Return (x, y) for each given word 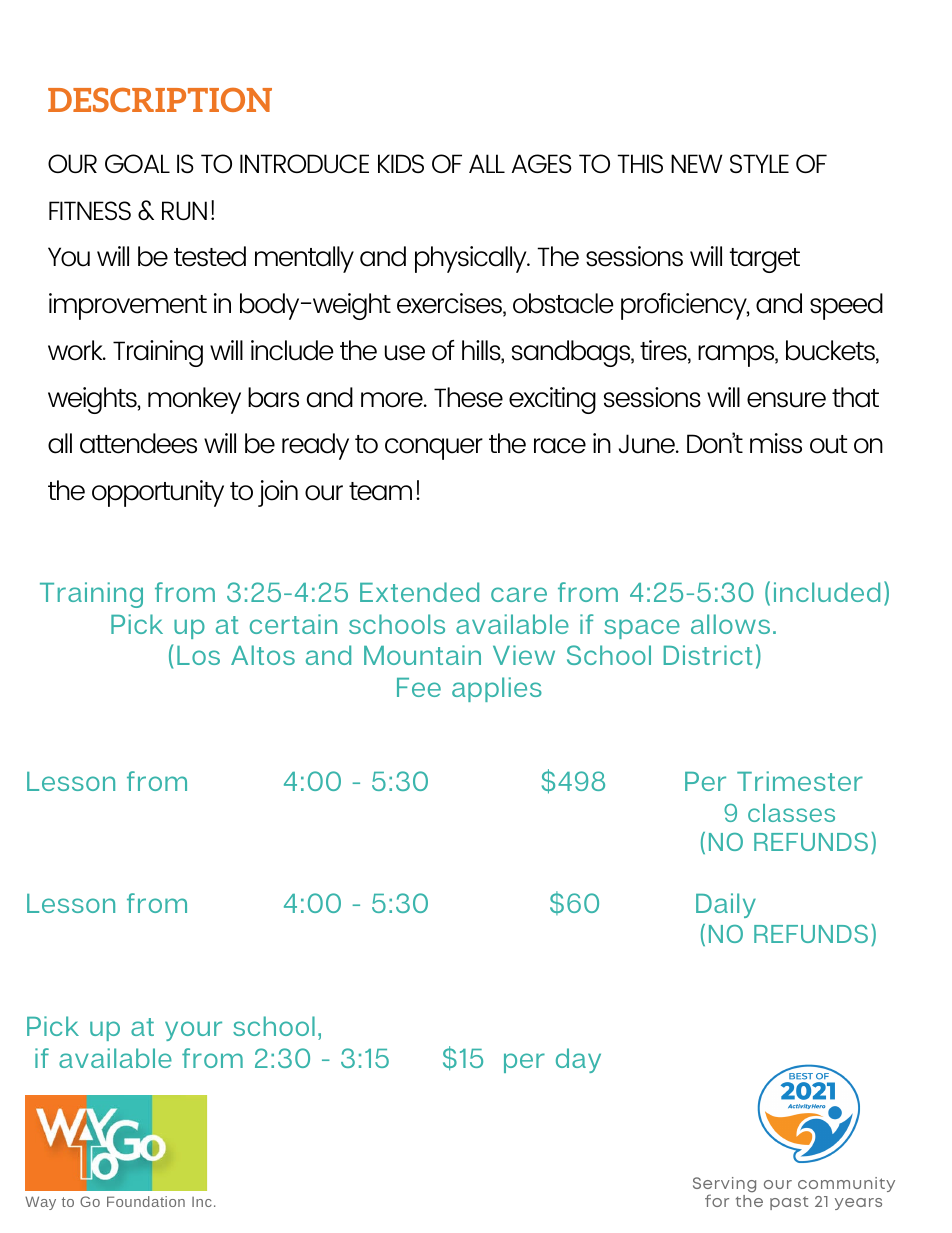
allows (730, 624)
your (193, 1031)
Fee (419, 687)
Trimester (800, 781)
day (578, 1060)
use (405, 353)
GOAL (137, 163)
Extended (419, 592)
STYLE (759, 163)
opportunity (158, 493)
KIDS (401, 163)
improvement (128, 306)
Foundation (146, 1201)
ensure (786, 400)
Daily (726, 905)
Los (198, 655)
